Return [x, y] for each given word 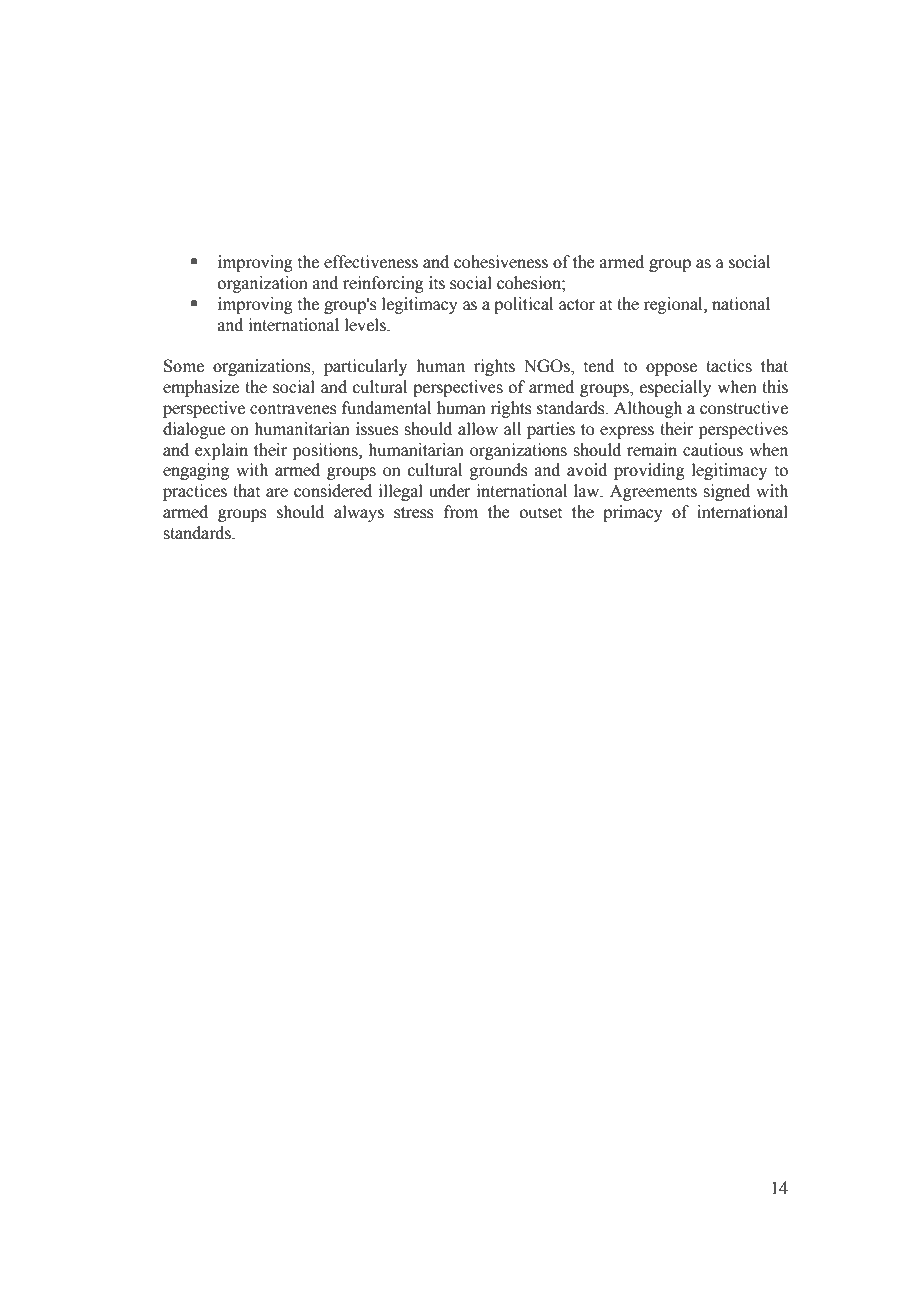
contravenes [293, 409]
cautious [713, 450]
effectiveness [371, 262]
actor [577, 305]
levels [366, 325]
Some [184, 366]
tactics [729, 366]
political [523, 305]
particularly [365, 367]
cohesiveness [501, 262]
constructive [744, 408]
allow [478, 429]
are [277, 493]
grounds [498, 471]
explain [221, 451]
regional [674, 305]
